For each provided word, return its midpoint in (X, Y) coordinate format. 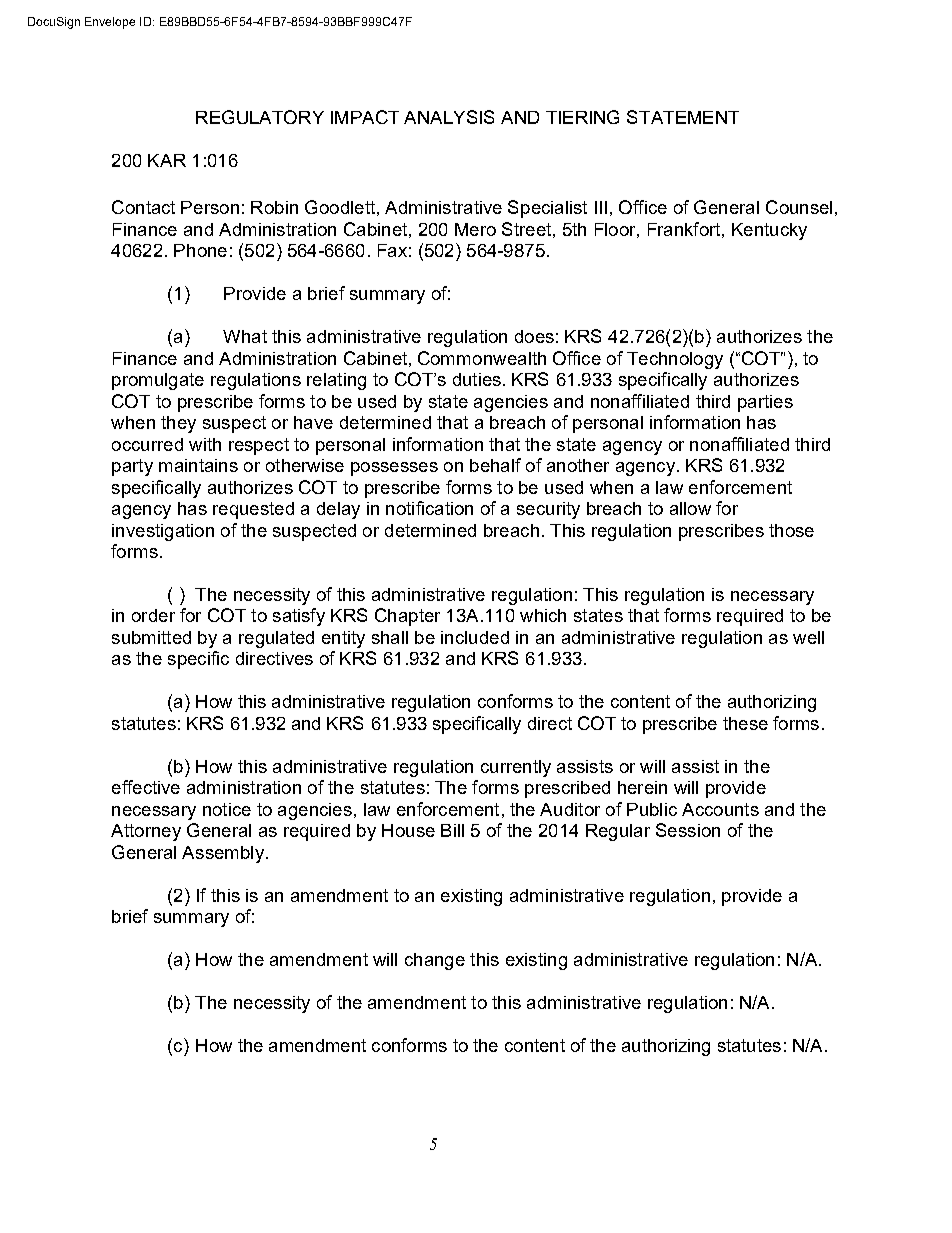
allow (690, 508)
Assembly (223, 854)
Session (688, 830)
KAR (167, 160)
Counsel (799, 207)
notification (429, 508)
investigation (163, 532)
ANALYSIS (449, 117)
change (435, 961)
